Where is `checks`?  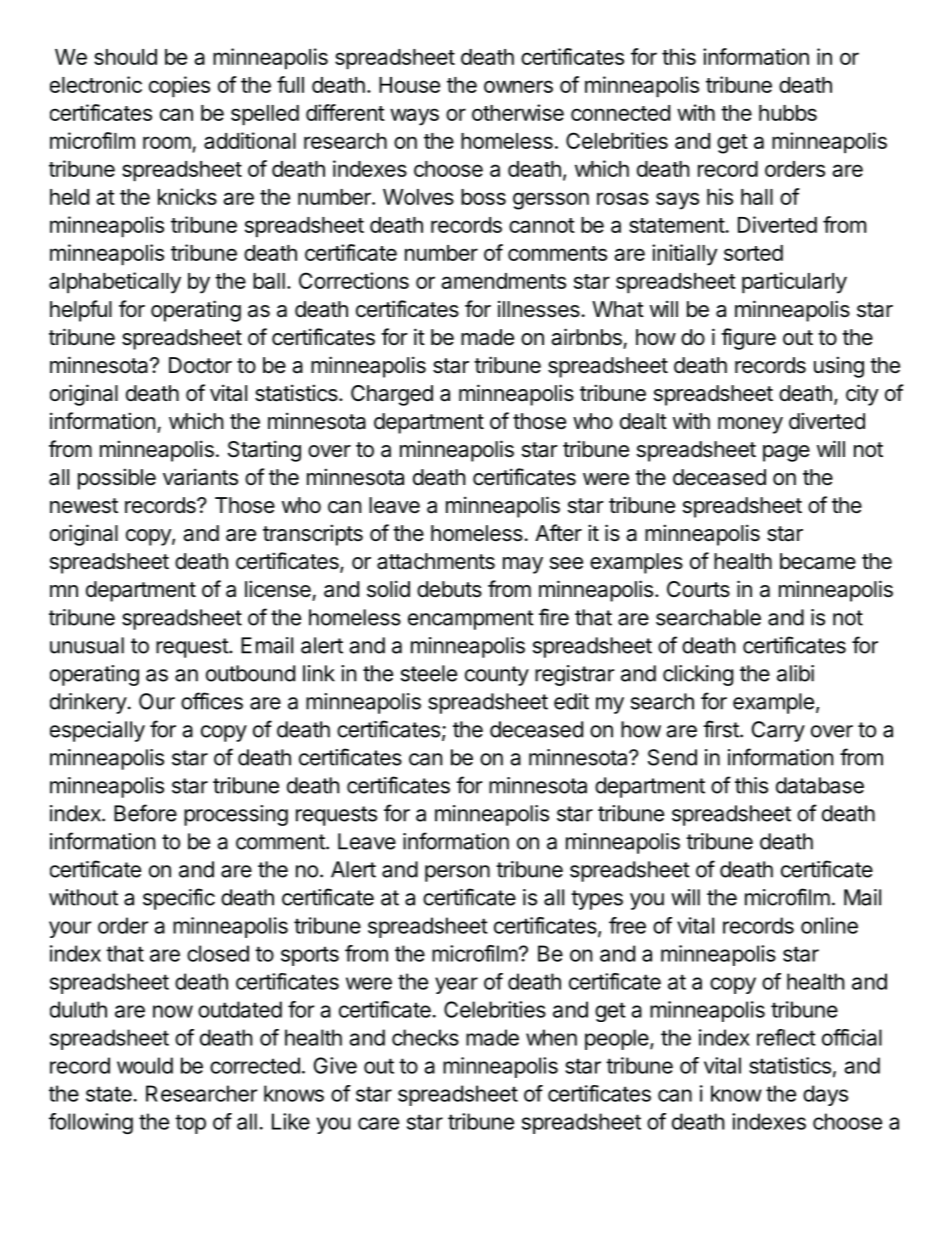 checks is located at coordinates (425, 1037).
